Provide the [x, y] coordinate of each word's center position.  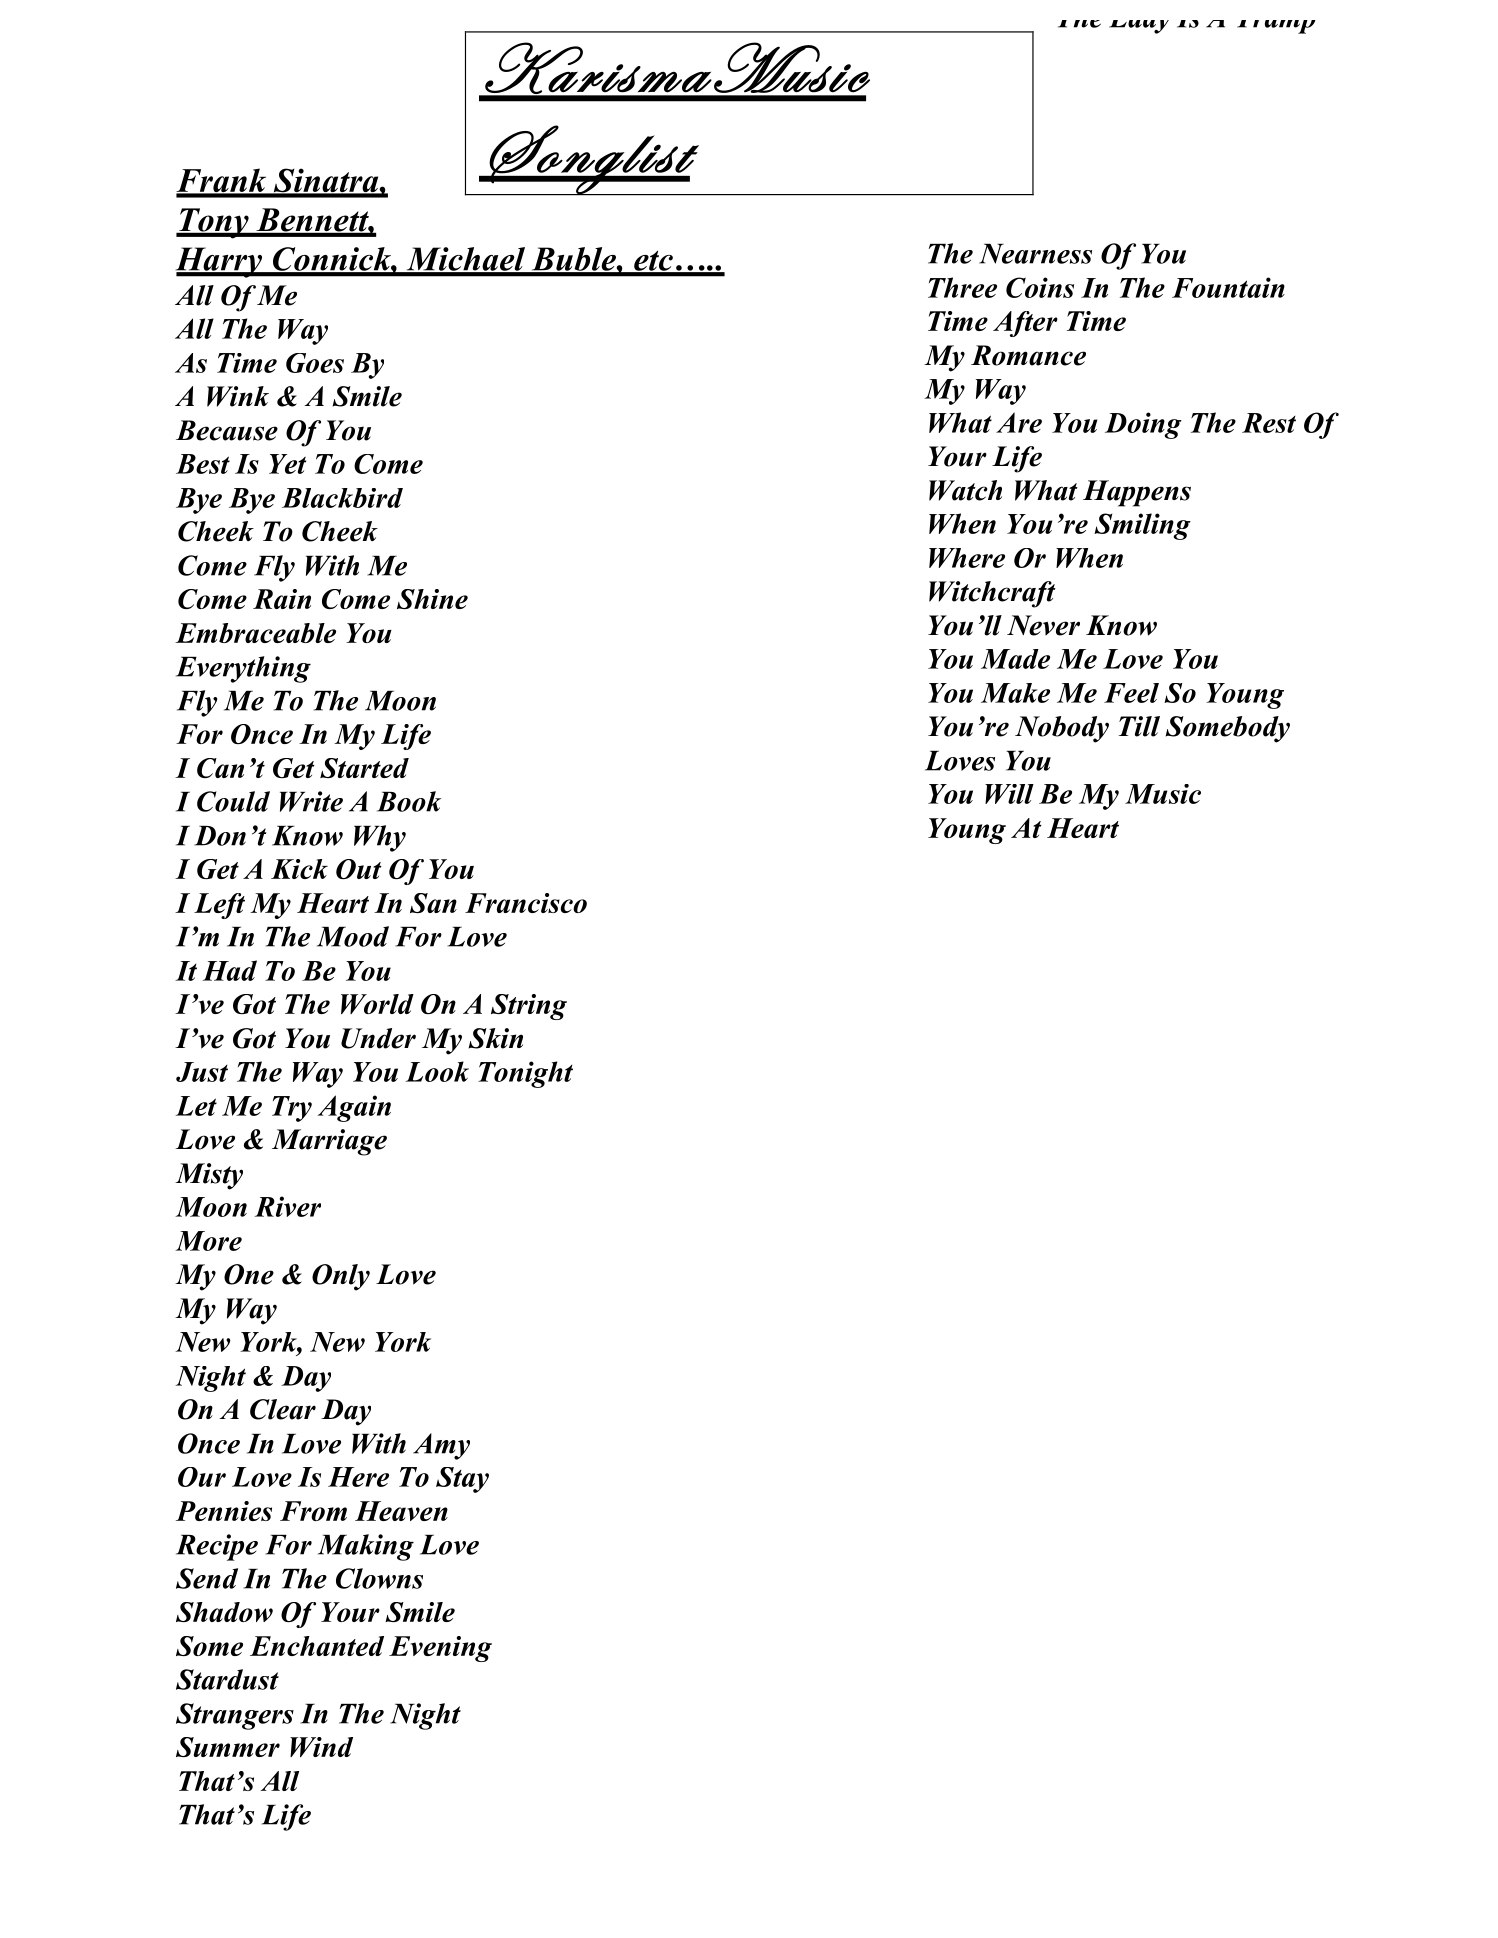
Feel [1131, 693]
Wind [321, 1747]
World [377, 1004]
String [529, 1007]
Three [962, 287]
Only [341, 1277]
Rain [282, 599]
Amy [441, 1446]
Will [1009, 794]
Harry [220, 262]
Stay [462, 1480]
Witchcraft [992, 594]
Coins [1040, 287]
